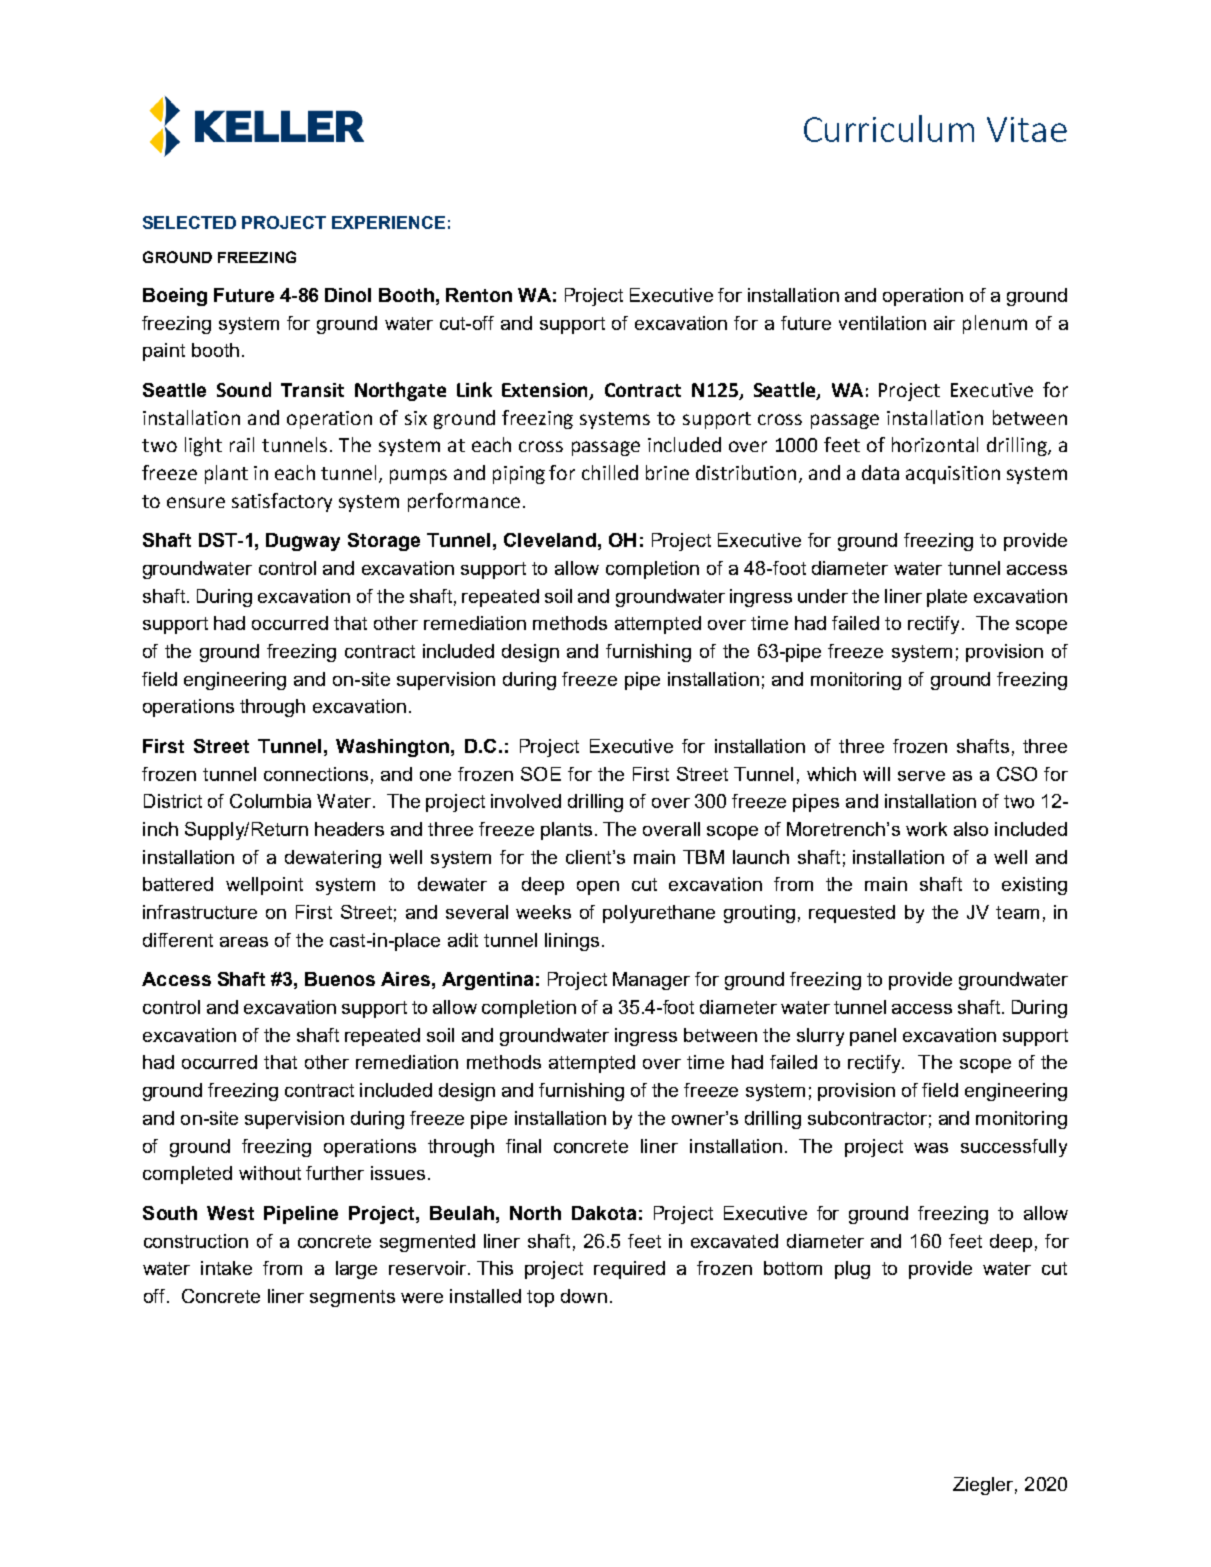 The image size is (1211, 1567). What do you see at coordinates (189, 222) in the screenshot?
I see `SELECTED` at bounding box center [189, 222].
